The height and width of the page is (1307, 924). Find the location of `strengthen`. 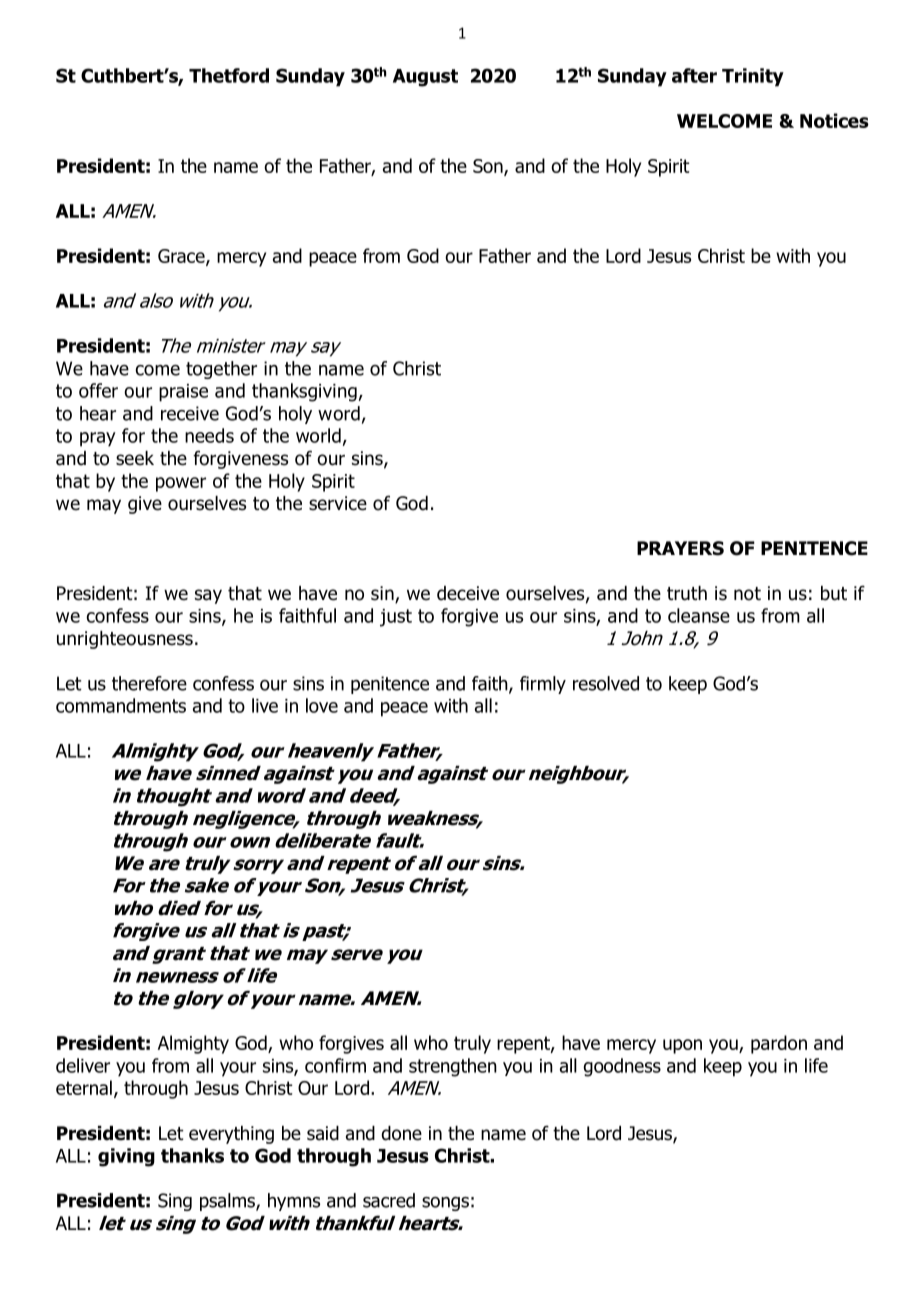

strengthen is located at coordinates (453, 1067).
